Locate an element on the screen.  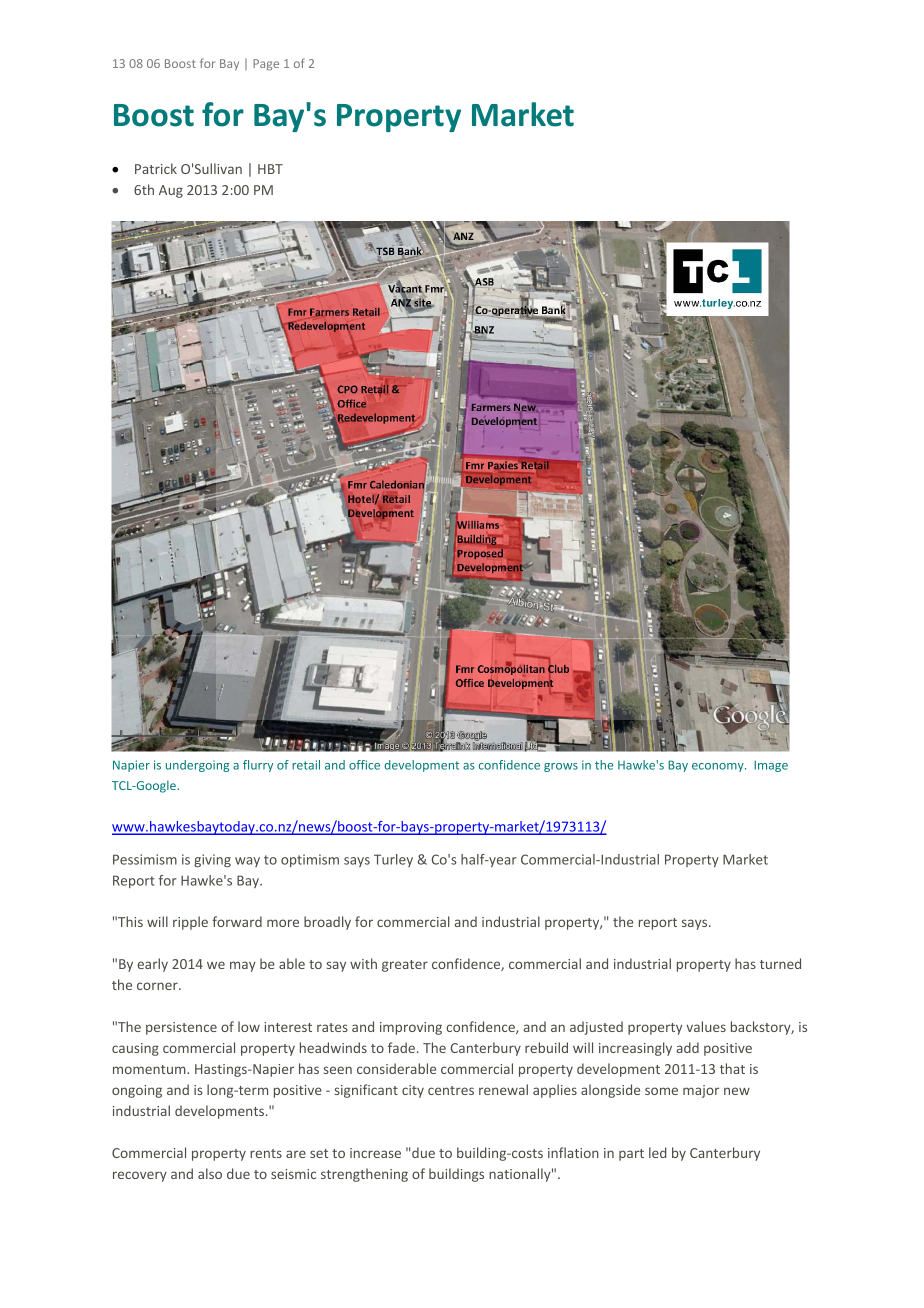
Image is located at coordinates (771, 766).
